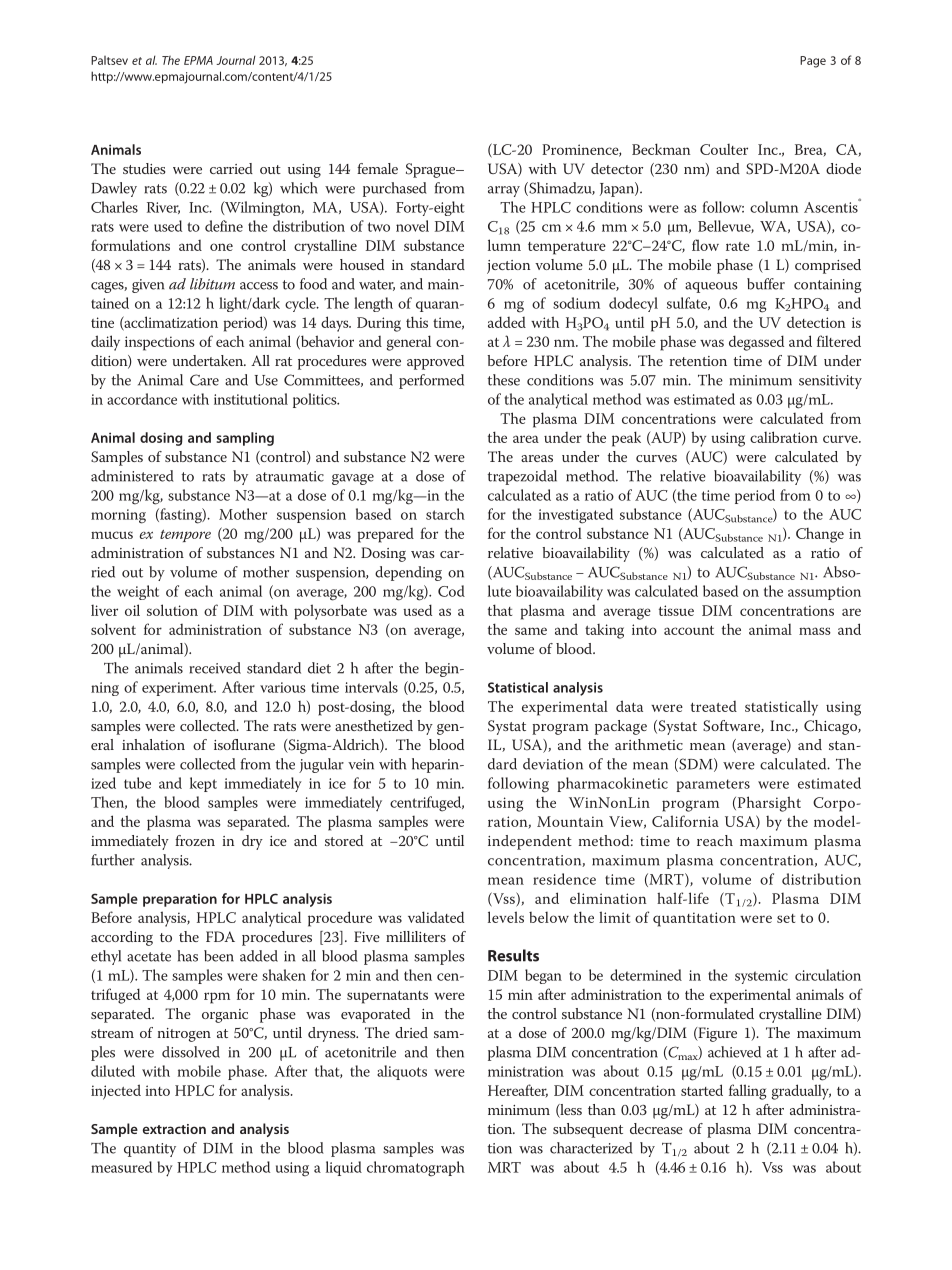 The width and height of the screenshot is (952, 1270). Describe the element at coordinates (432, 170) in the screenshot. I see `Sprague` at that location.
